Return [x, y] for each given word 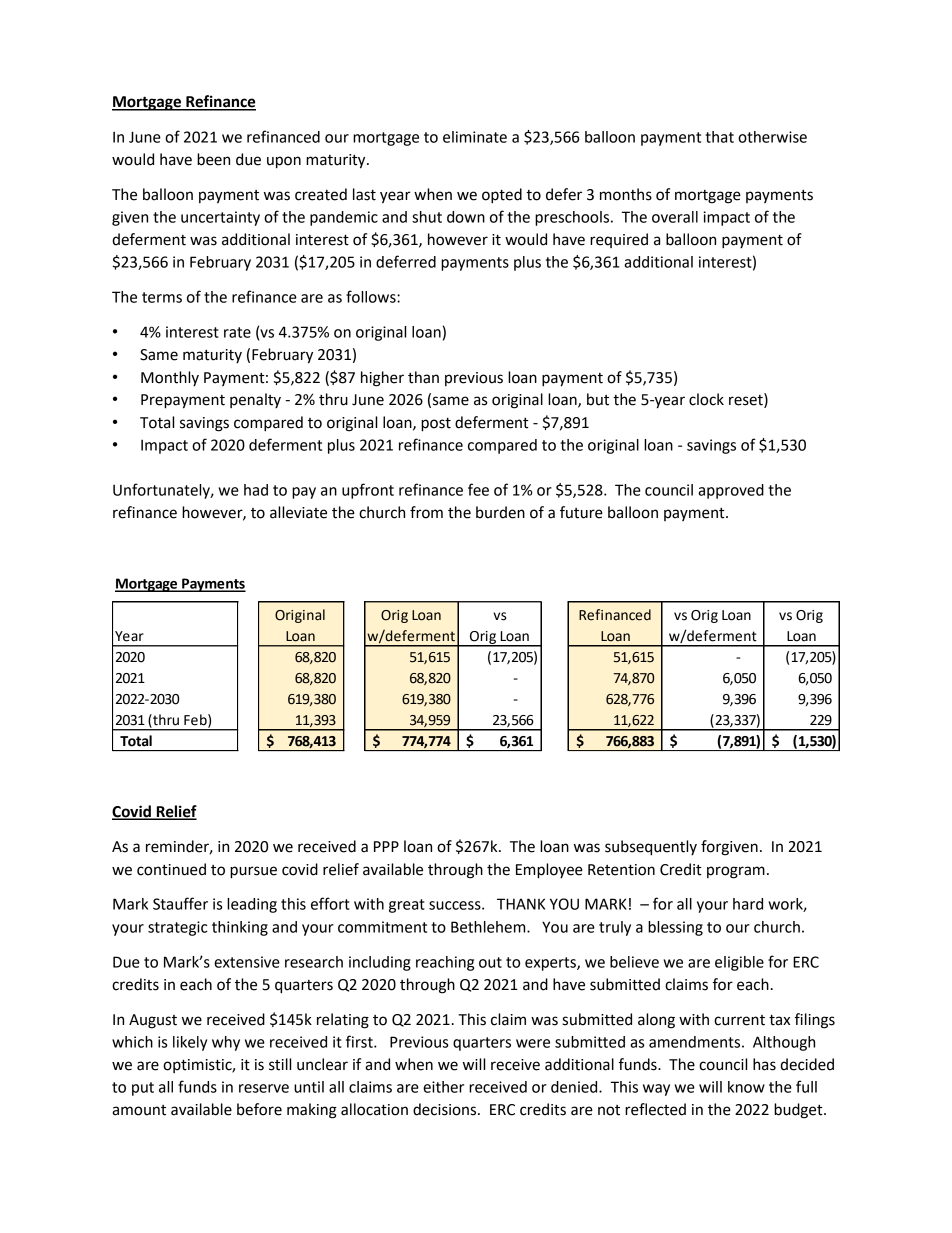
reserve [264, 1088]
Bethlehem [489, 927]
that [719, 137]
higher [382, 379]
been [213, 159]
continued [171, 869]
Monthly [170, 378]
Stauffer [180, 903]
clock [706, 399]
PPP [386, 846]
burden [500, 512]
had [256, 490]
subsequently [651, 848]
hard [748, 904]
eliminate [475, 137]
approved [731, 491]
